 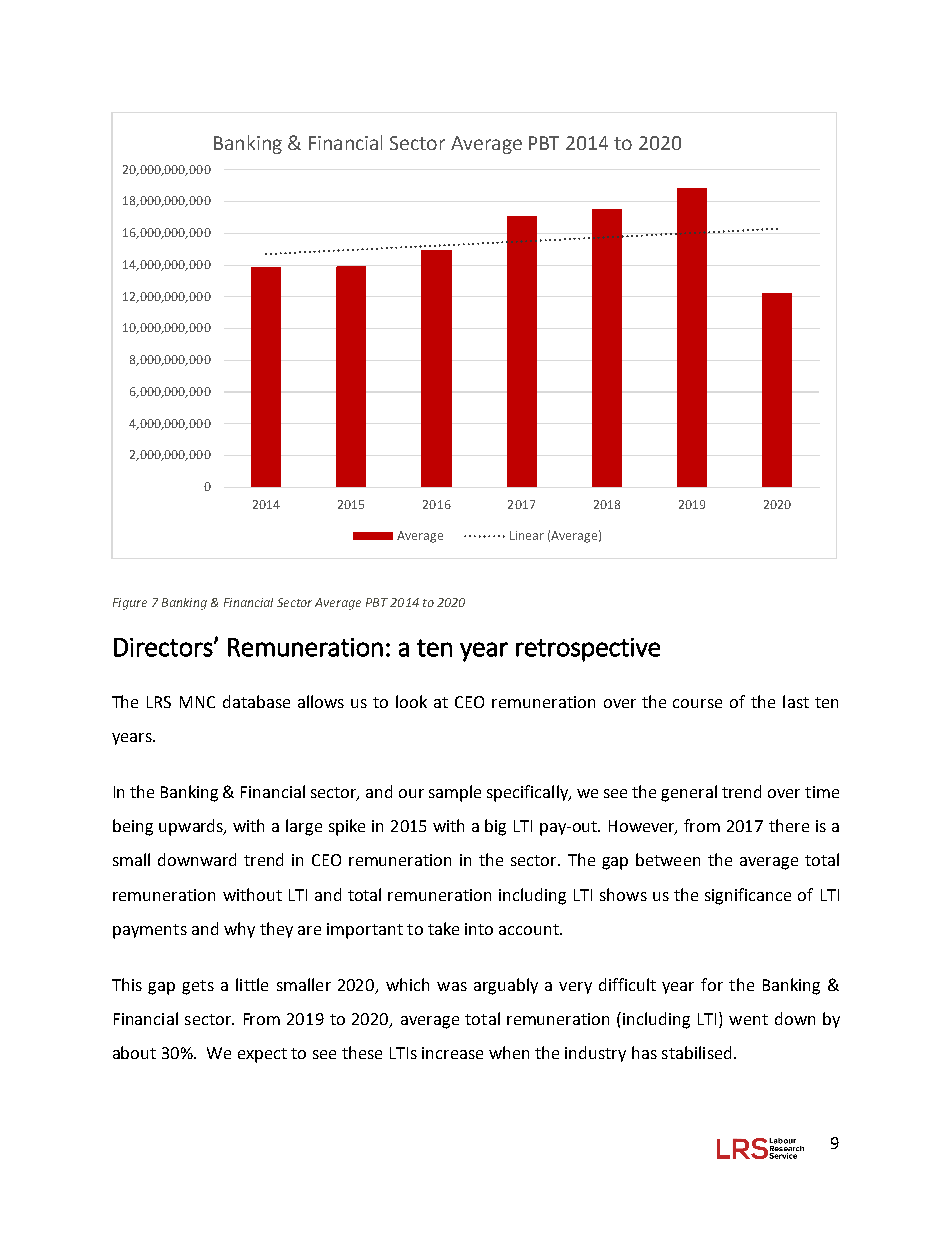 I want to click on look, so click(x=411, y=701).
